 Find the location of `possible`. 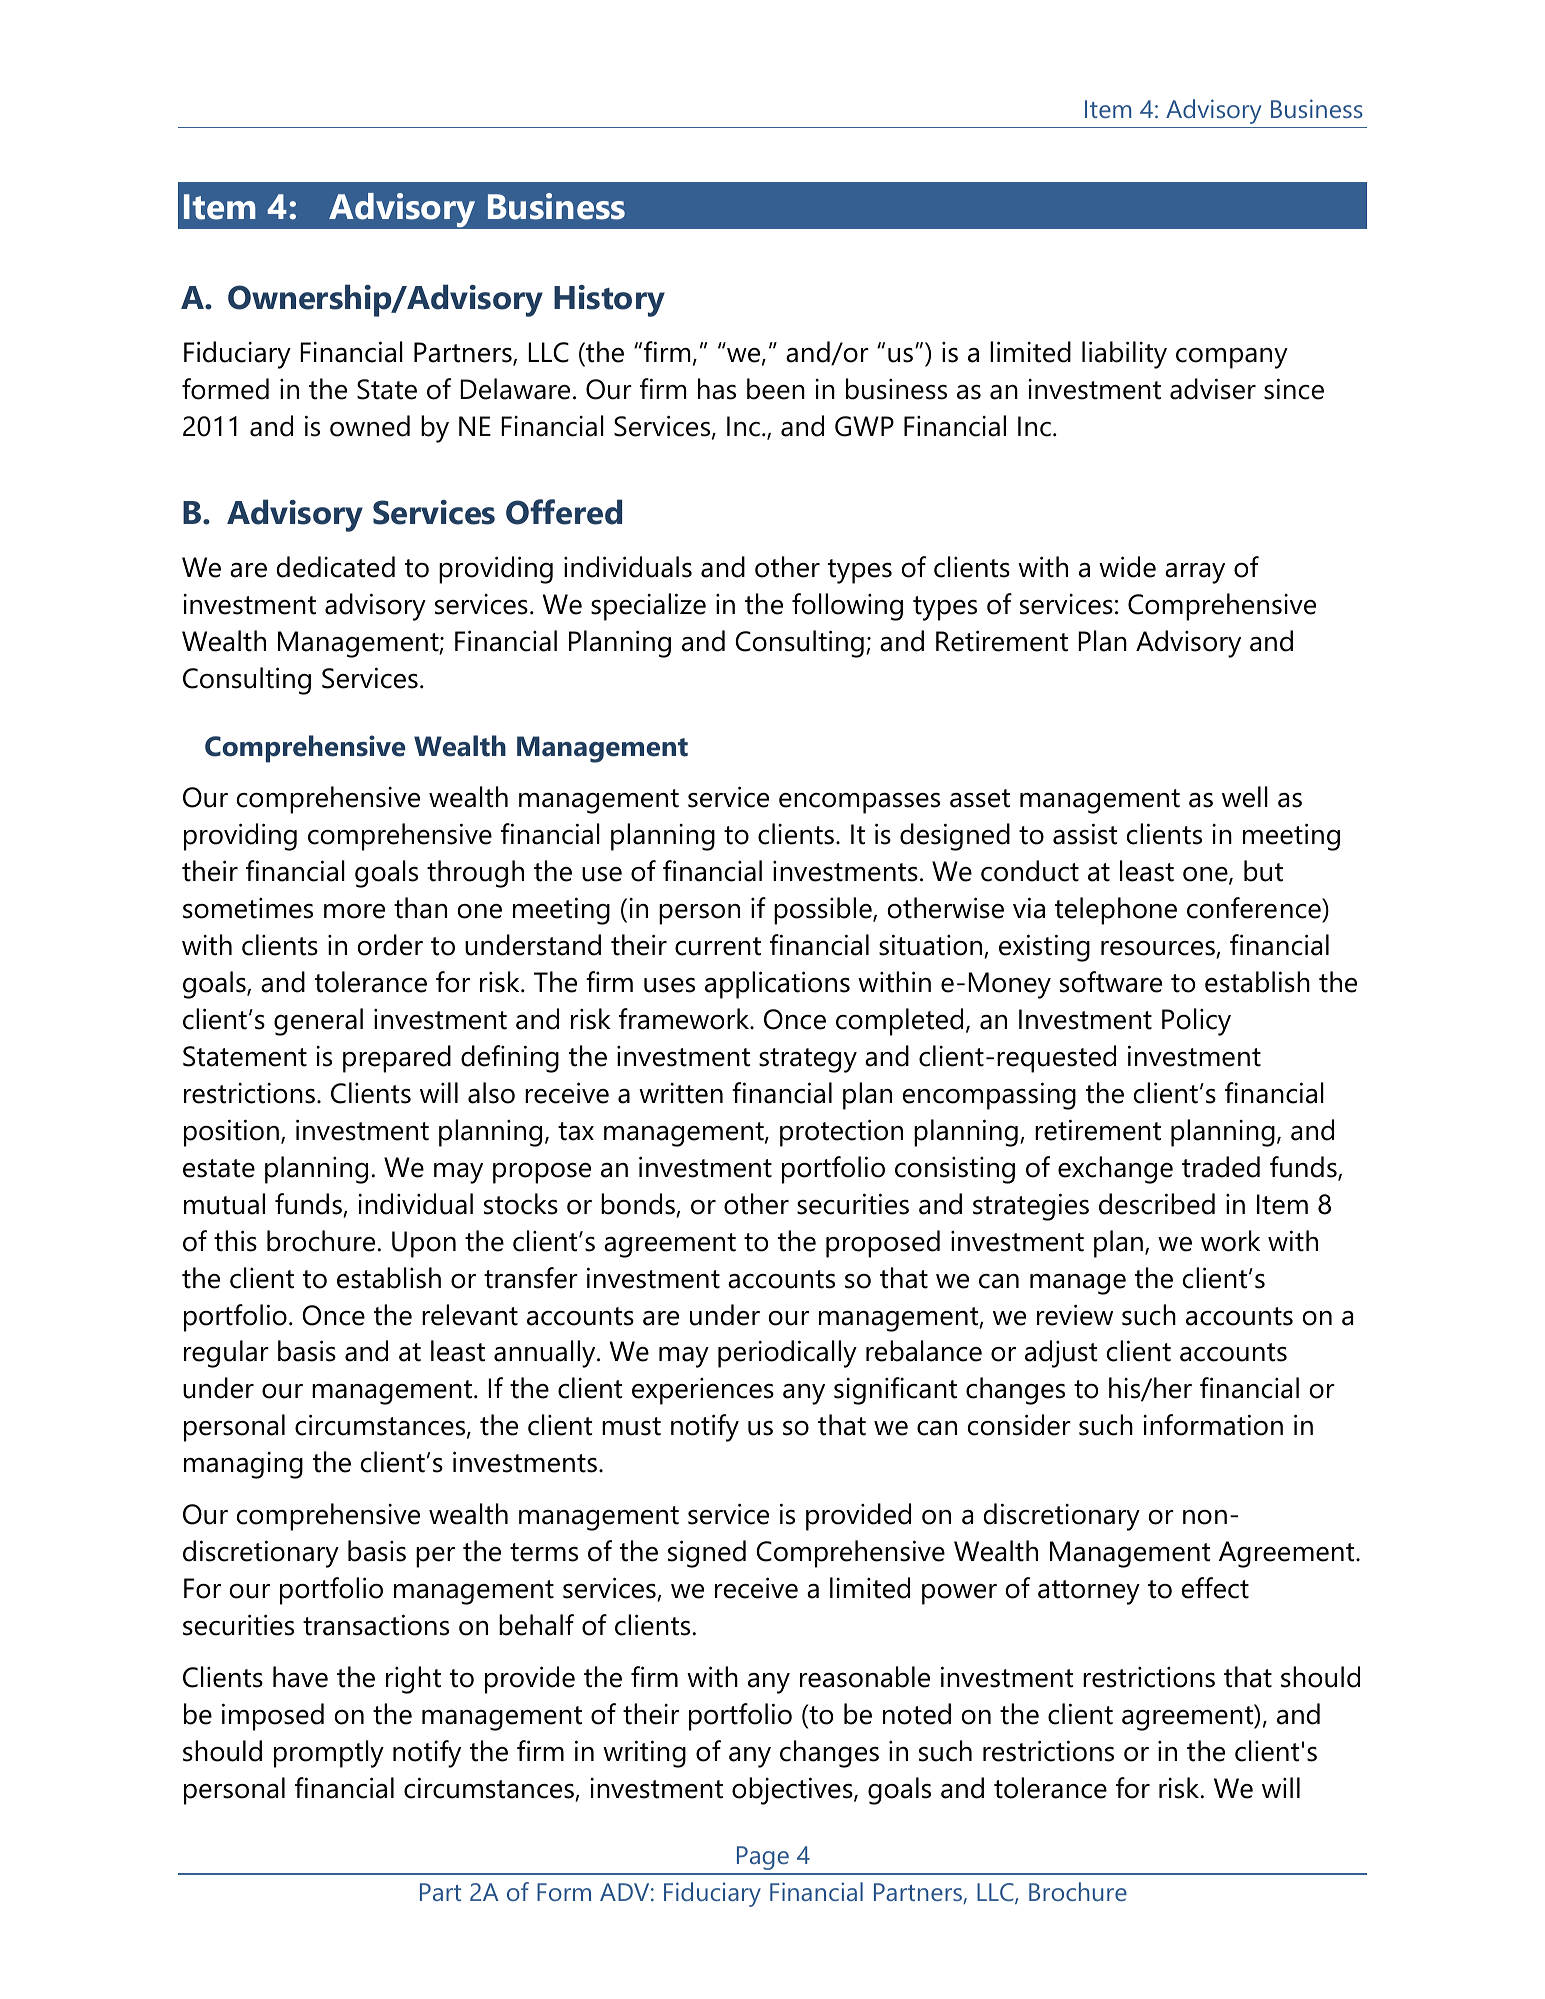

possible is located at coordinates (824, 911).
